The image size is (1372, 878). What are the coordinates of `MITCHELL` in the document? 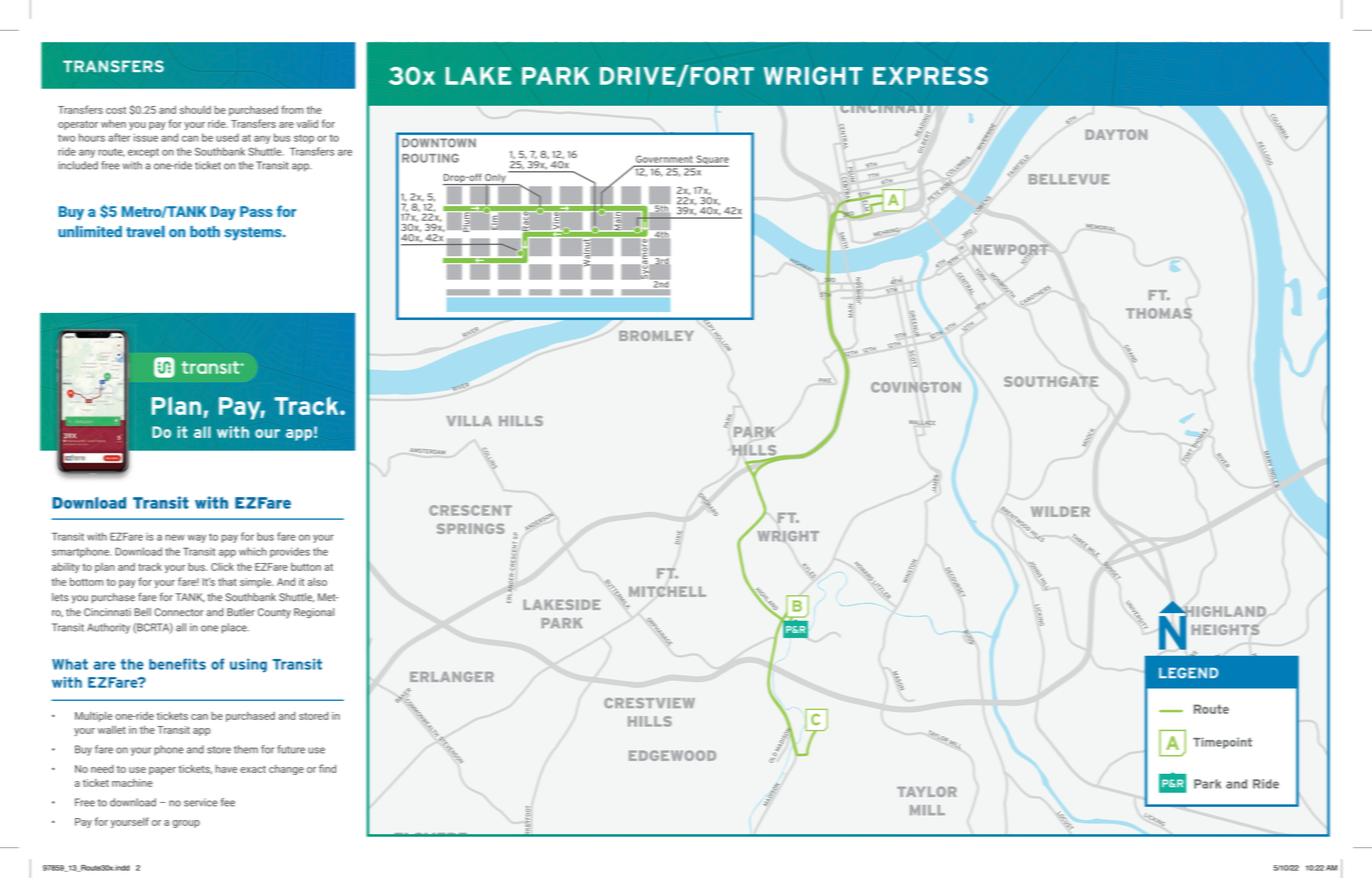 It's located at (667, 591).
